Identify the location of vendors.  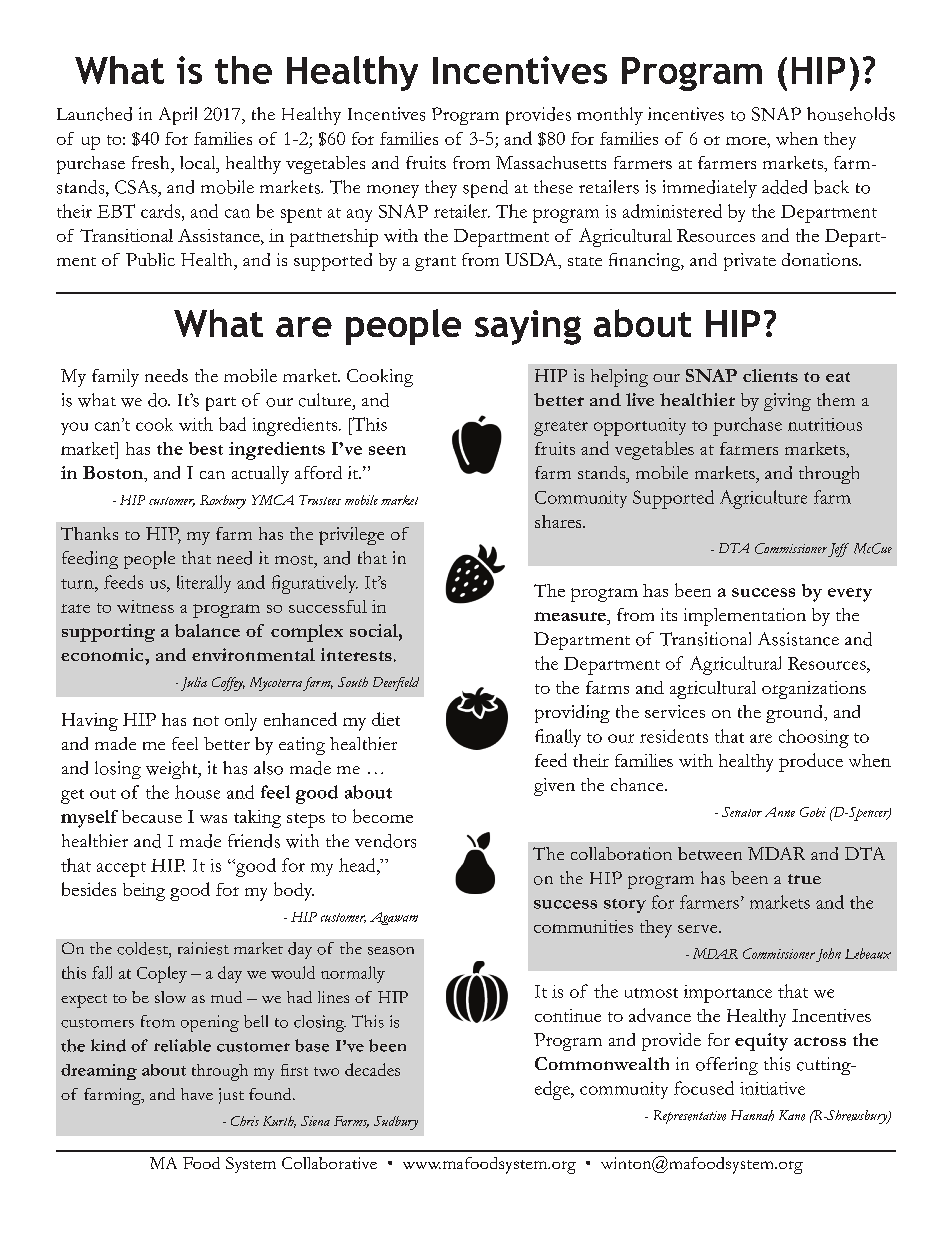
(385, 841).
